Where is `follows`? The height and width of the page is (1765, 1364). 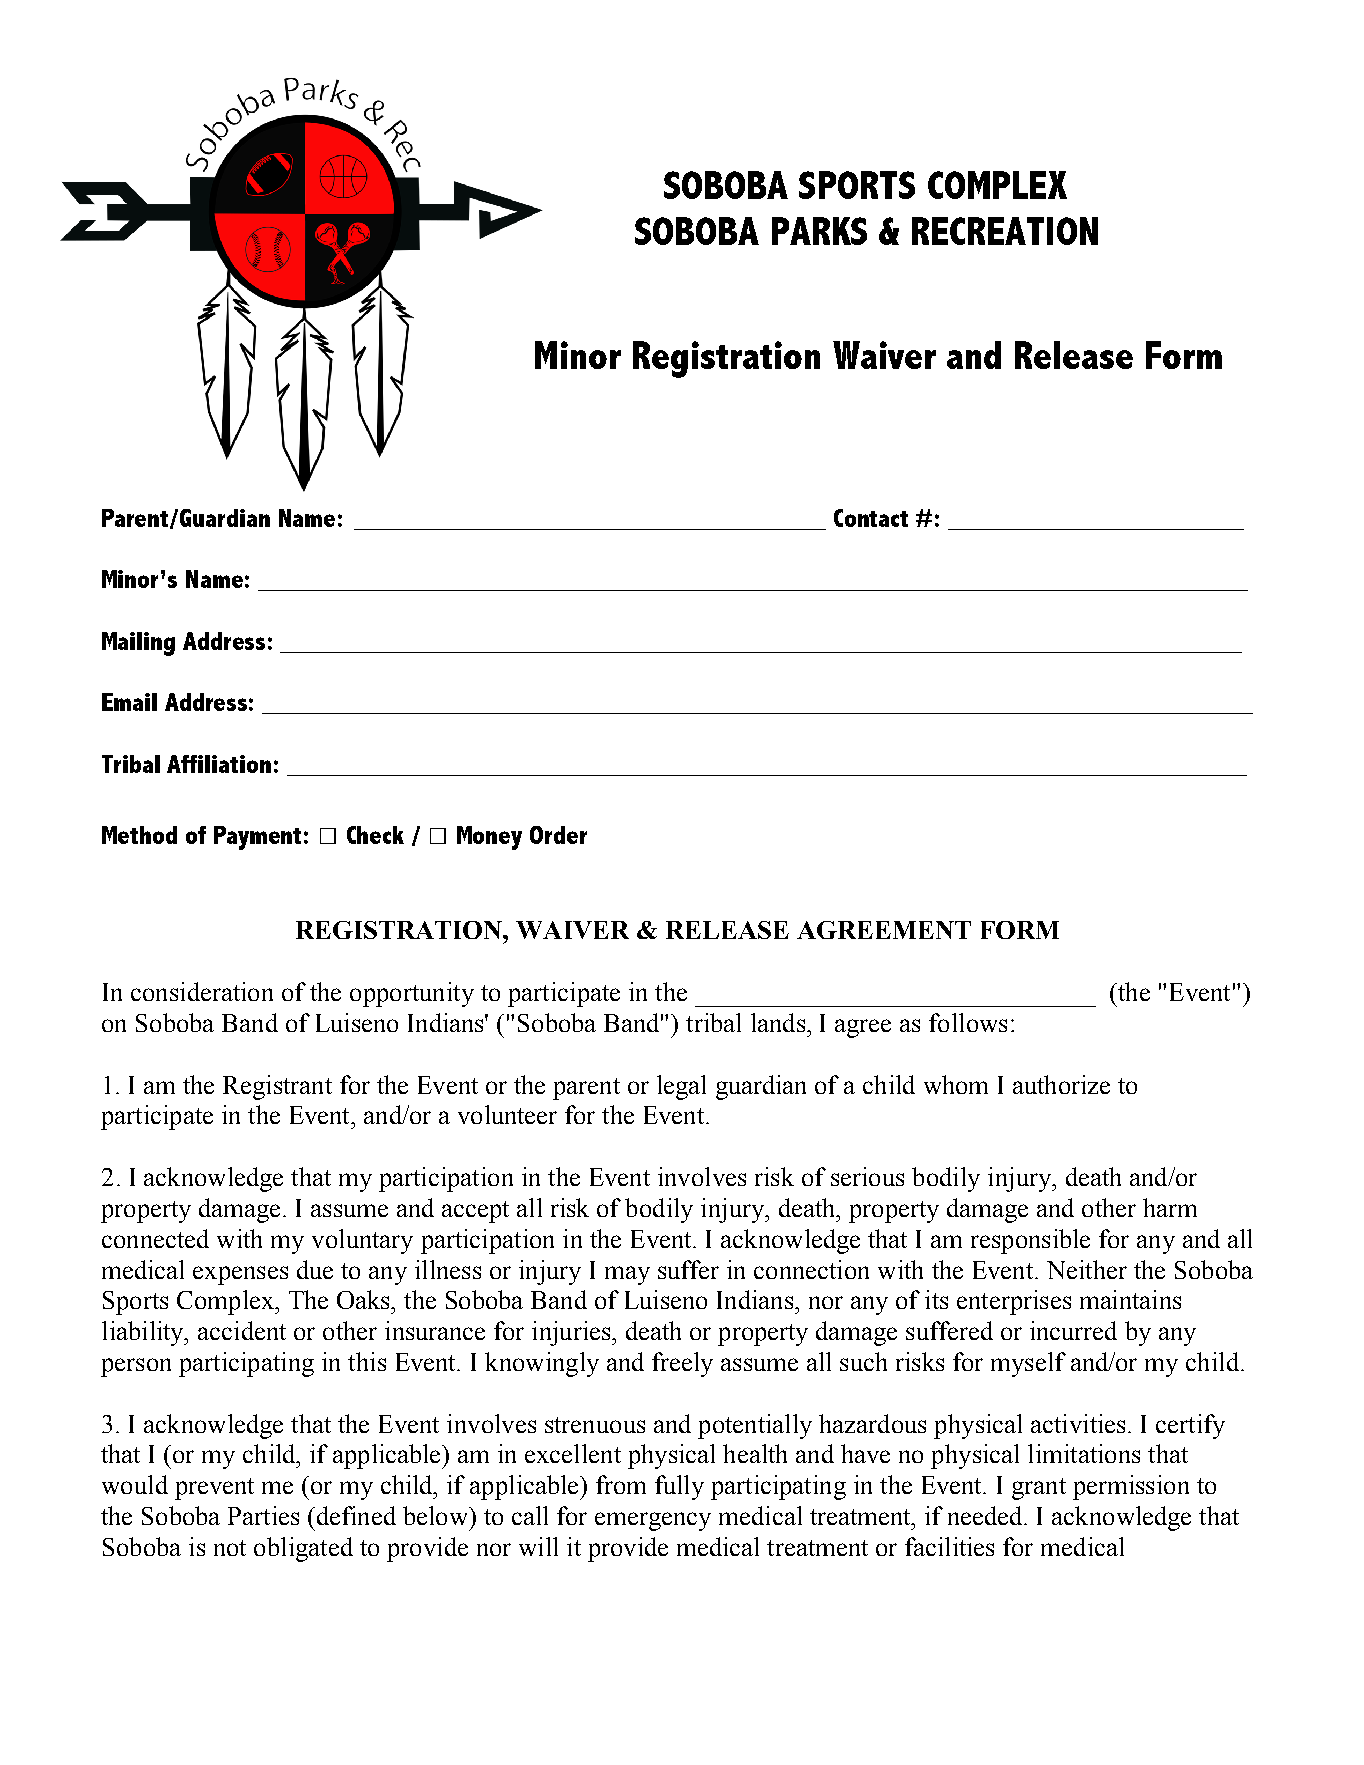
follows is located at coordinates (968, 1022).
